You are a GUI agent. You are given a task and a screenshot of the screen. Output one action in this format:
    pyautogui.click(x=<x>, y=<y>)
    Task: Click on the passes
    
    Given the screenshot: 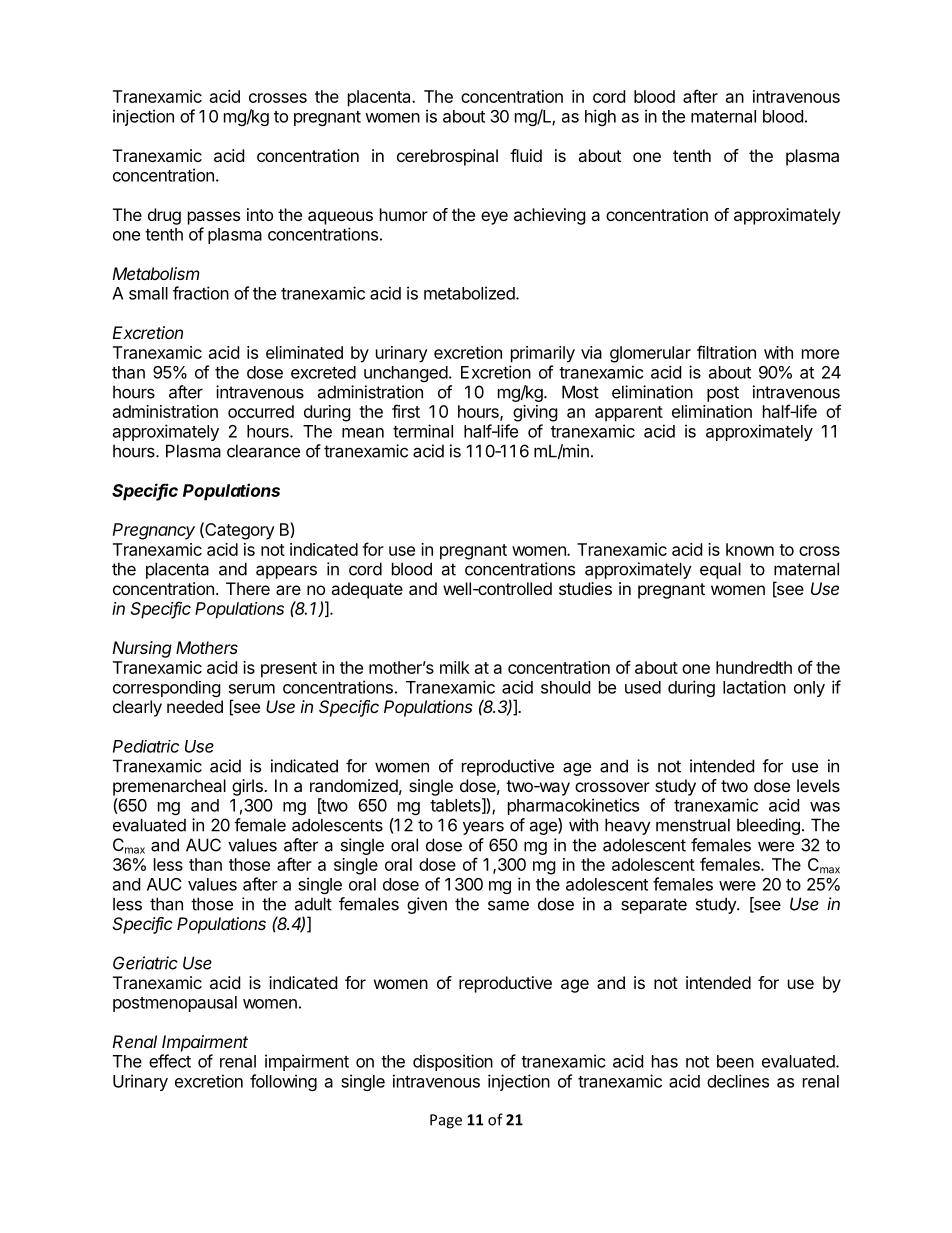 What is the action you would take?
    pyautogui.click(x=214, y=218)
